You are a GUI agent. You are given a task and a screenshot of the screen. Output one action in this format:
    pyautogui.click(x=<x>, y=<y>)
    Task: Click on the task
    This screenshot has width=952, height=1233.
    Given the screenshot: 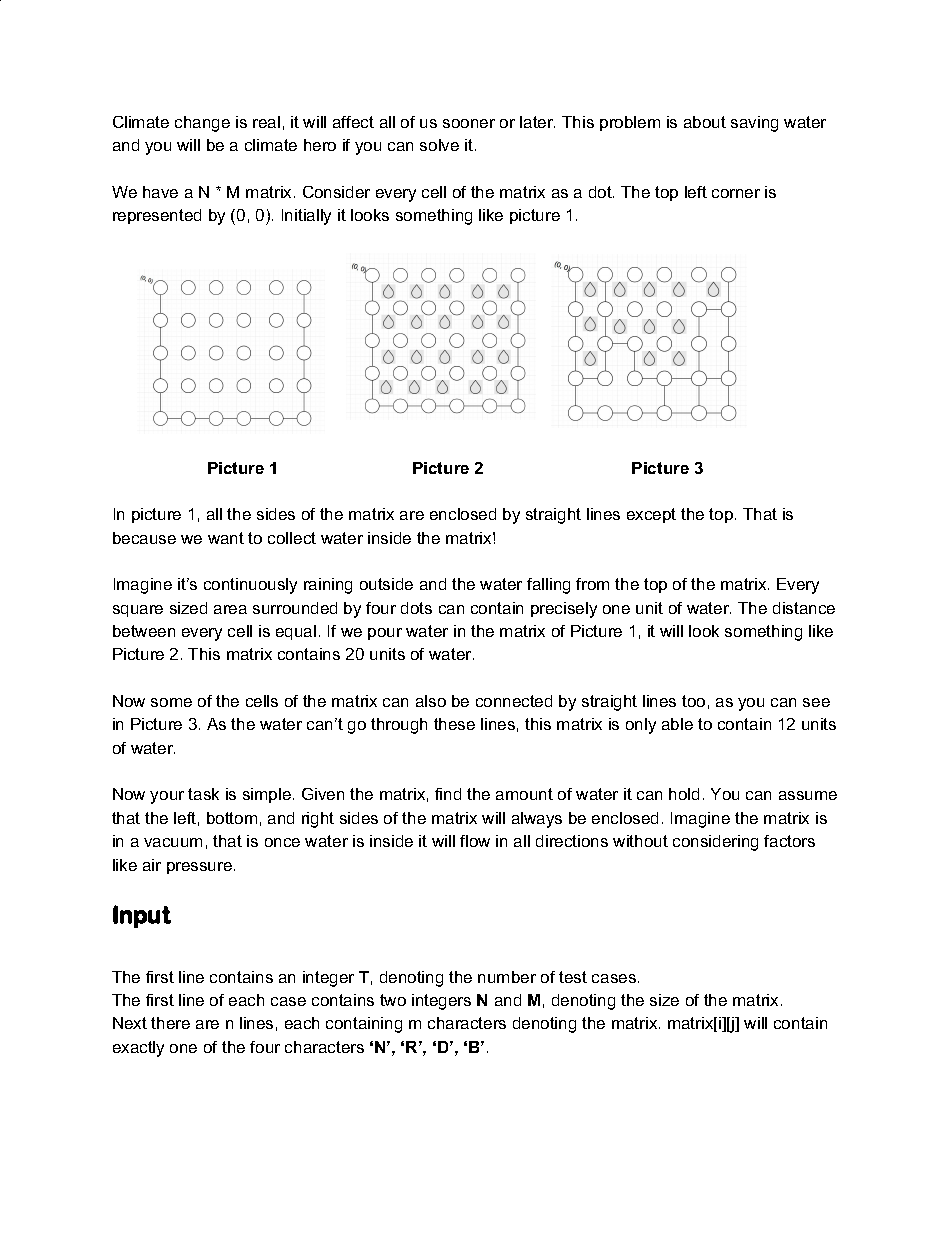 What is the action you would take?
    pyautogui.click(x=203, y=794)
